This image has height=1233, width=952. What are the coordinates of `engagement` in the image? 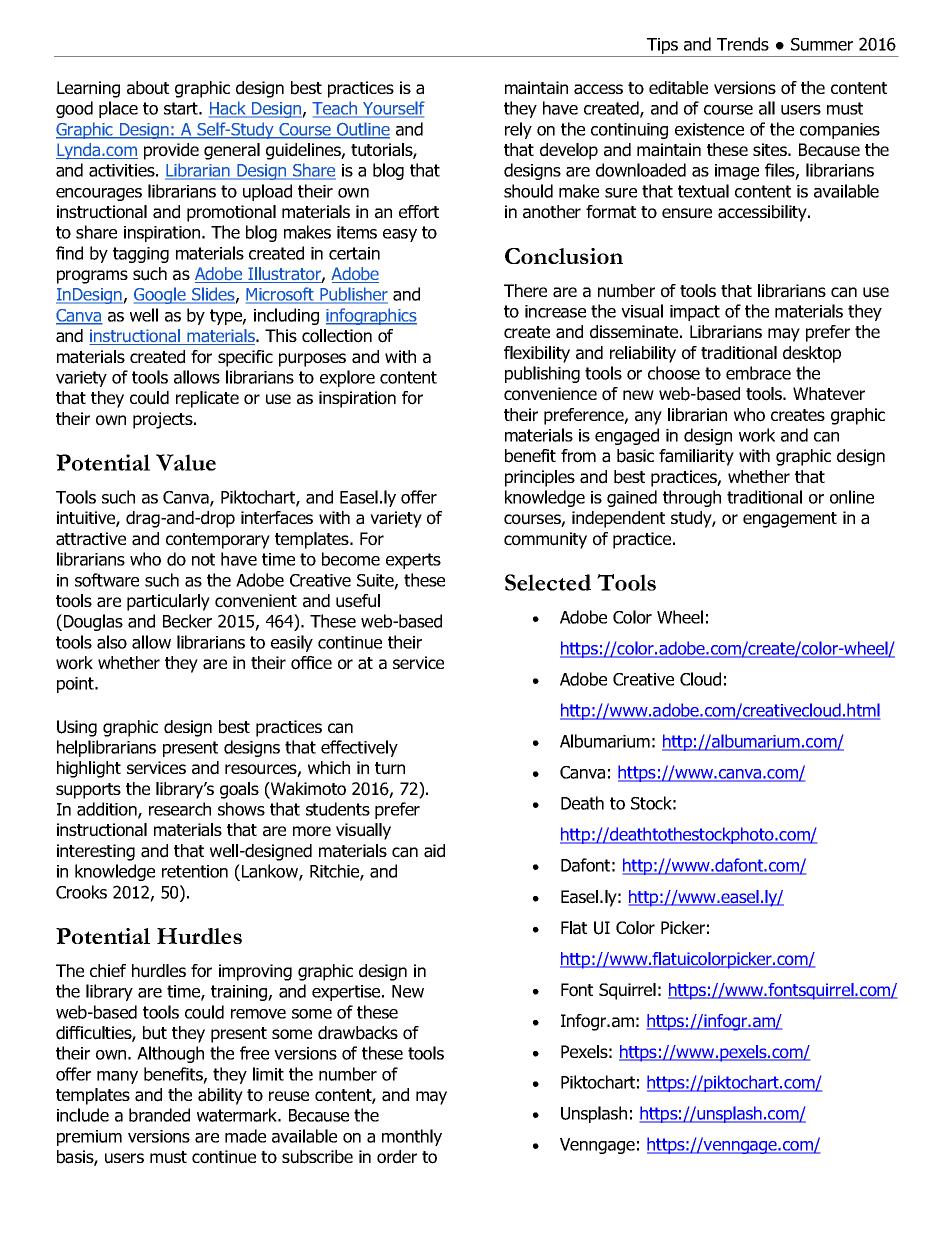 It's located at (790, 520).
